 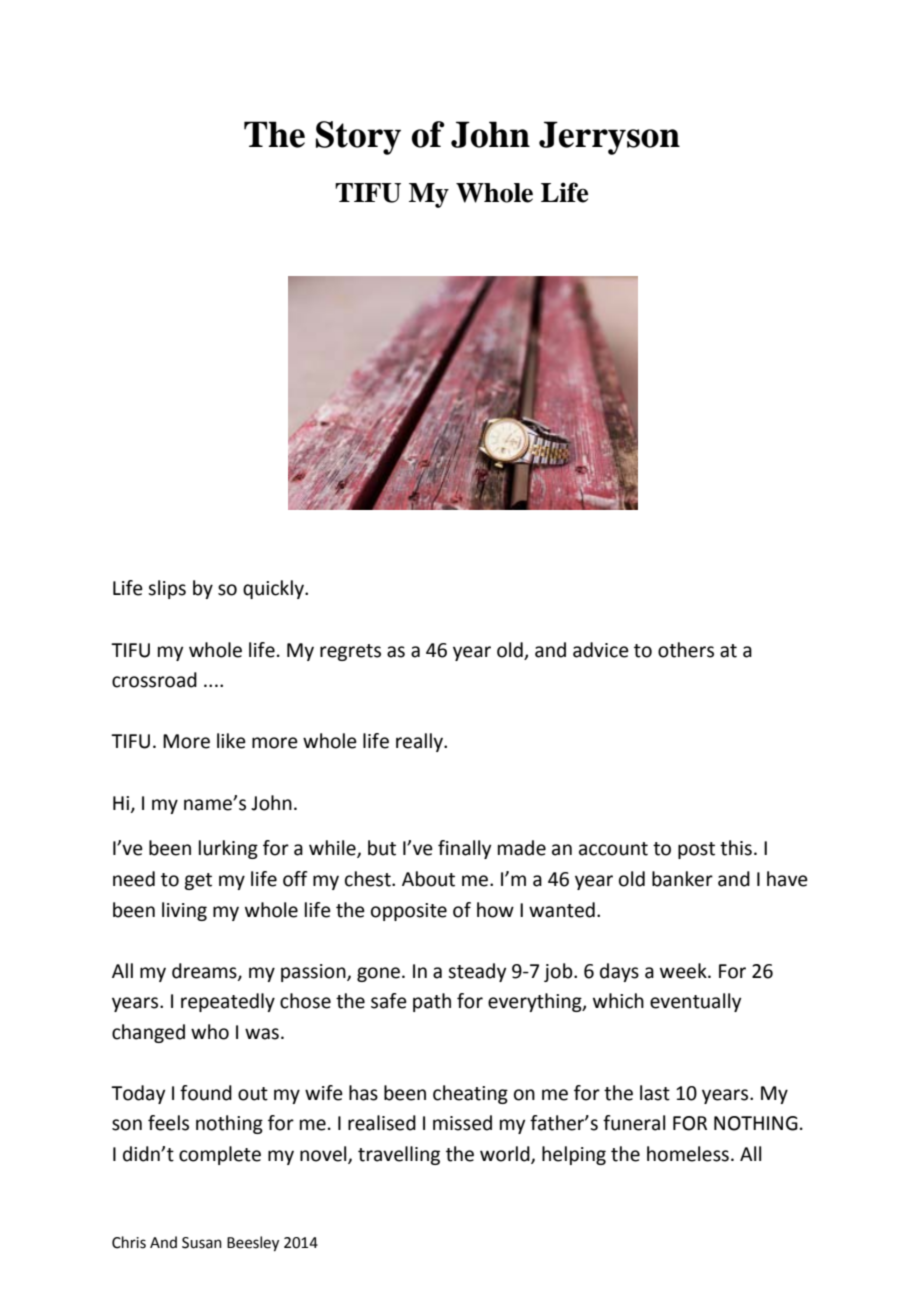 What do you see at coordinates (420, 742) in the image?
I see `really` at bounding box center [420, 742].
